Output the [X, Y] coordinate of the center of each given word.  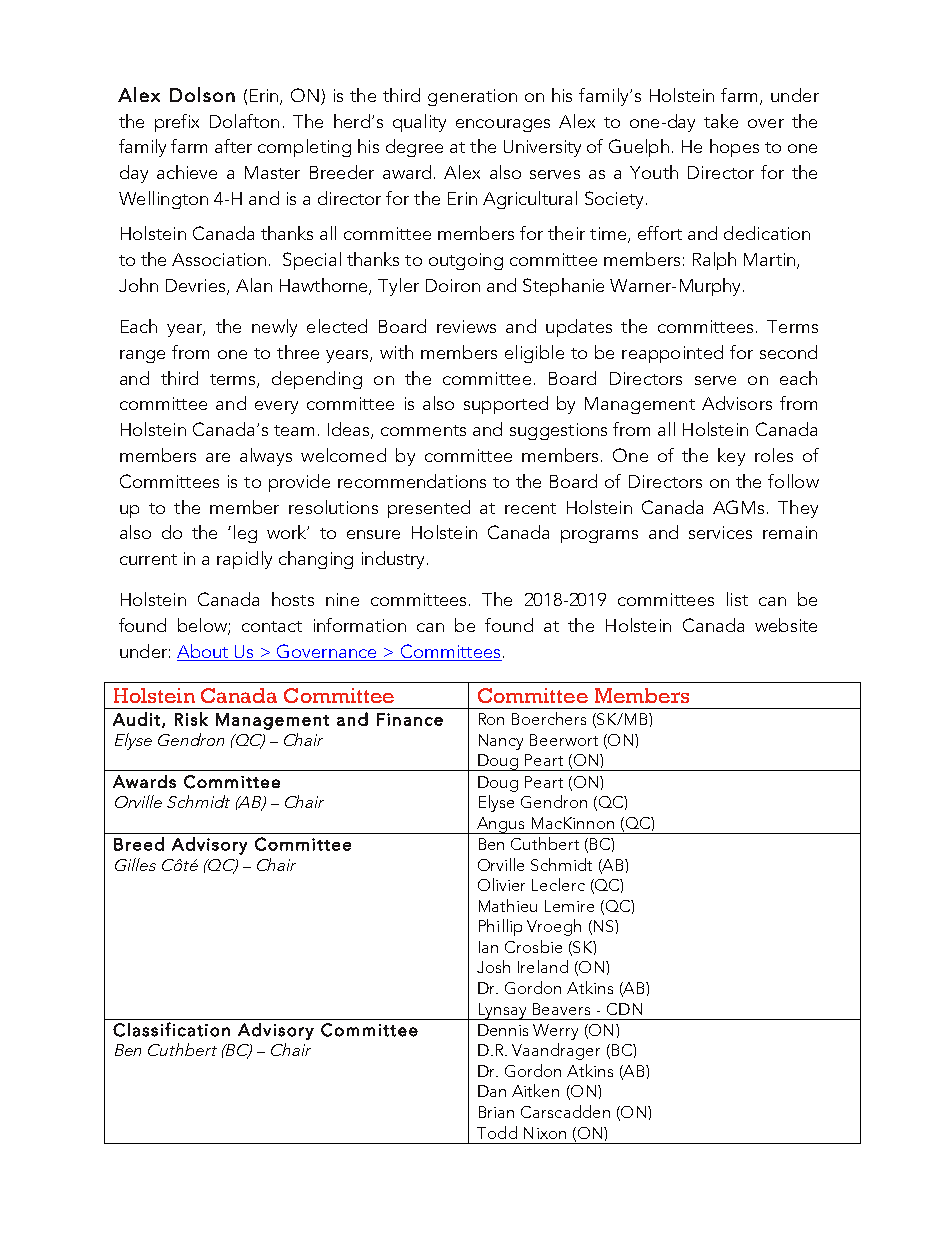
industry [395, 560]
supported [506, 405]
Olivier [501, 884]
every [276, 407]
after [233, 146]
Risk [191, 719]
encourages [503, 125]
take [721, 121]
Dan [492, 1091]
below [203, 626]
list [737, 599]
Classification [171, 1029]
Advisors [737, 403]
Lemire [569, 906]
